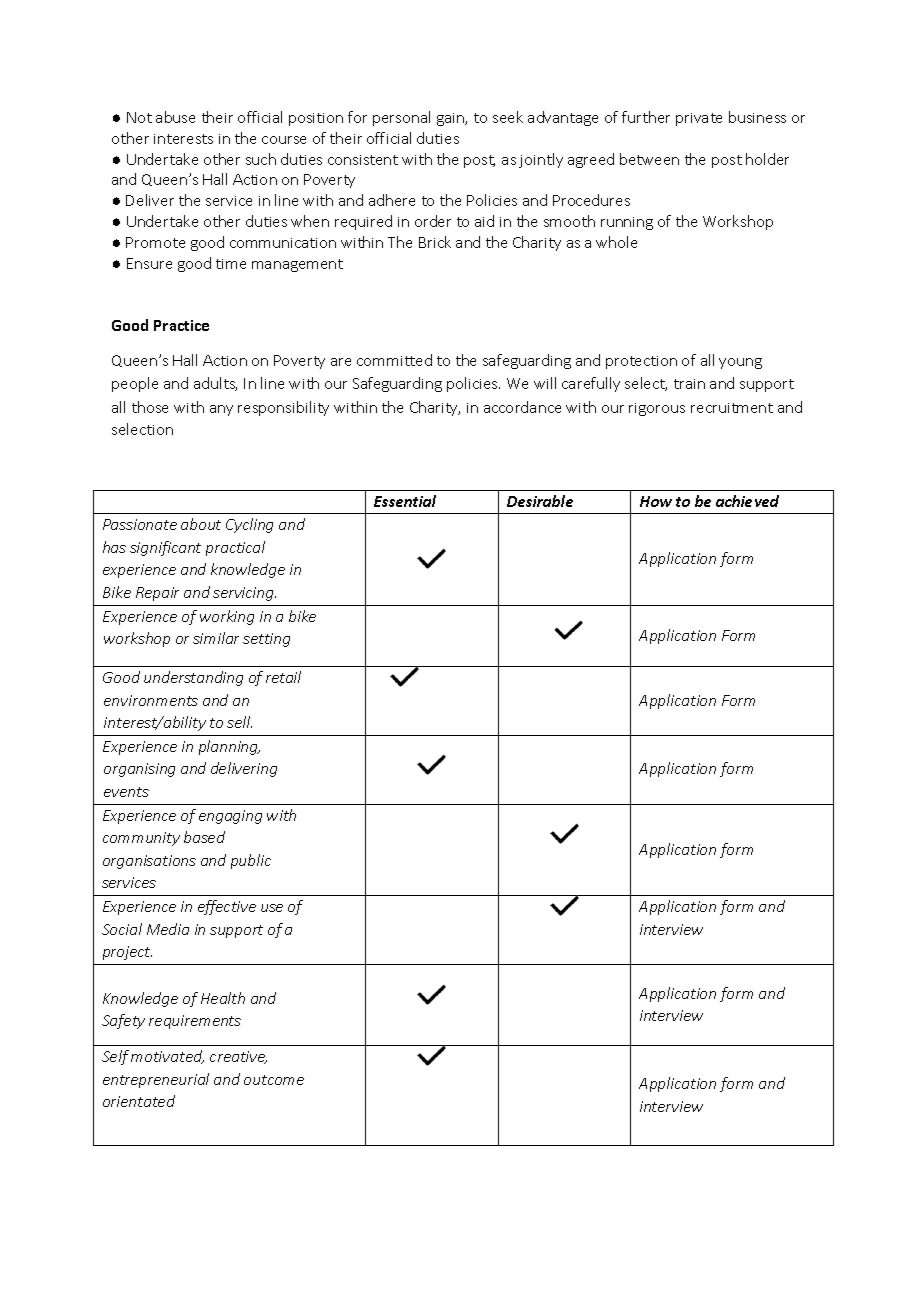 This document has width=924, height=1307. What do you see at coordinates (401, 118) in the document?
I see `personal` at bounding box center [401, 118].
